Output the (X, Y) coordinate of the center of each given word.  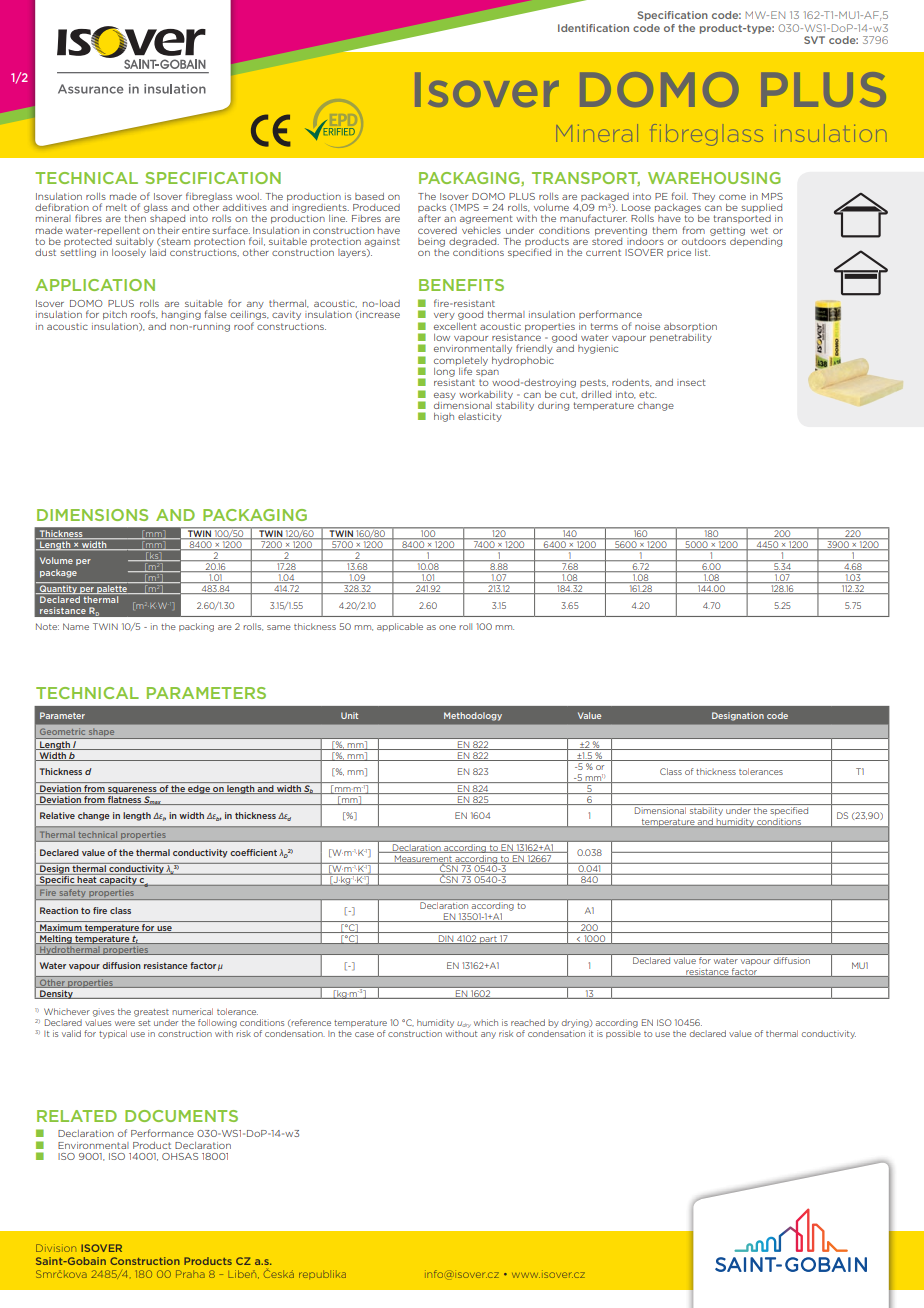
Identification (593, 28)
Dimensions (92, 515)
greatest (151, 1013)
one (447, 627)
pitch (115, 315)
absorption (690, 327)
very (444, 316)
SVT (814, 40)
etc (648, 394)
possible (623, 1032)
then (135, 218)
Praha (190, 1274)
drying (576, 1023)
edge (199, 789)
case (364, 1034)
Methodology (473, 716)
